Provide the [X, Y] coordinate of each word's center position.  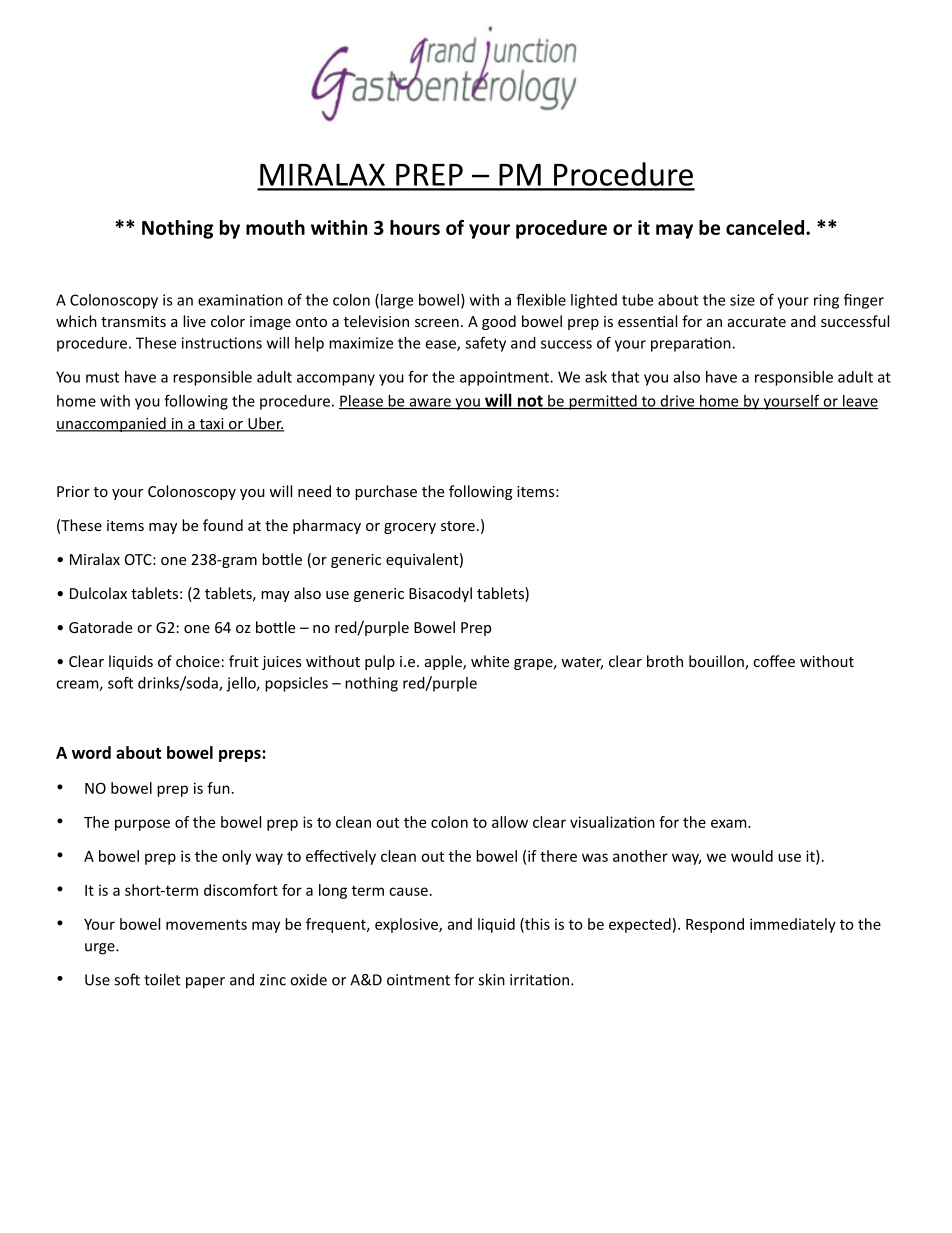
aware [430, 403]
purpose [142, 825]
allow [510, 822]
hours [415, 227]
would [752, 856]
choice [198, 661]
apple [444, 662]
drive [677, 402]
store [458, 526]
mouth [275, 227]
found [223, 525]
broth [665, 661]
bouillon [717, 662]
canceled [765, 227]
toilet [162, 979]
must [102, 377]
